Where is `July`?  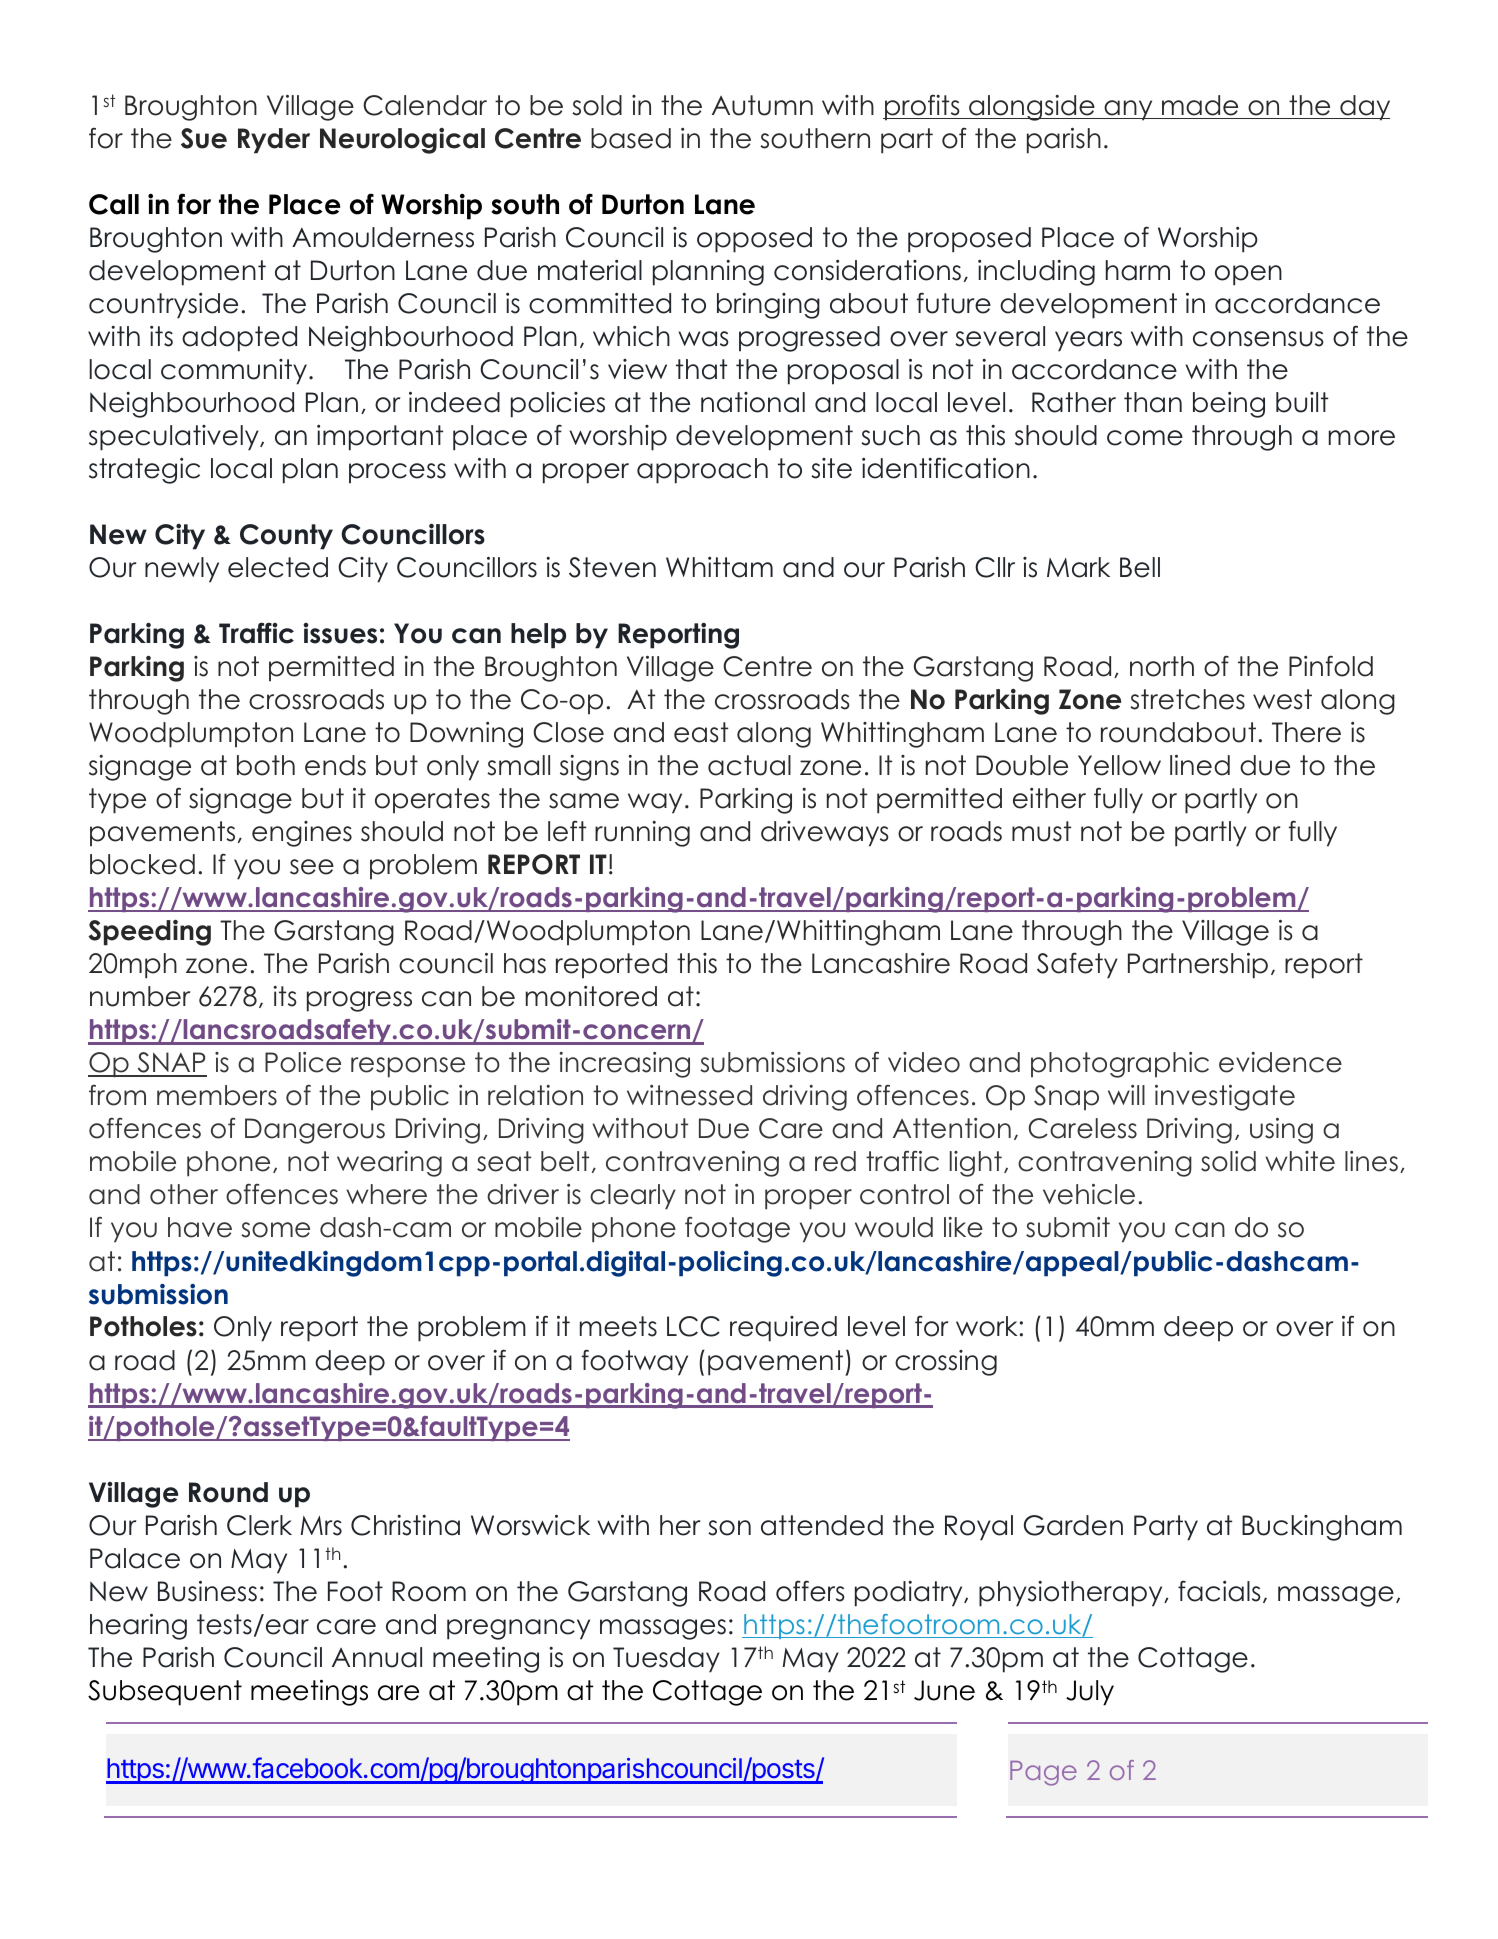 July is located at coordinates (1090, 1693).
